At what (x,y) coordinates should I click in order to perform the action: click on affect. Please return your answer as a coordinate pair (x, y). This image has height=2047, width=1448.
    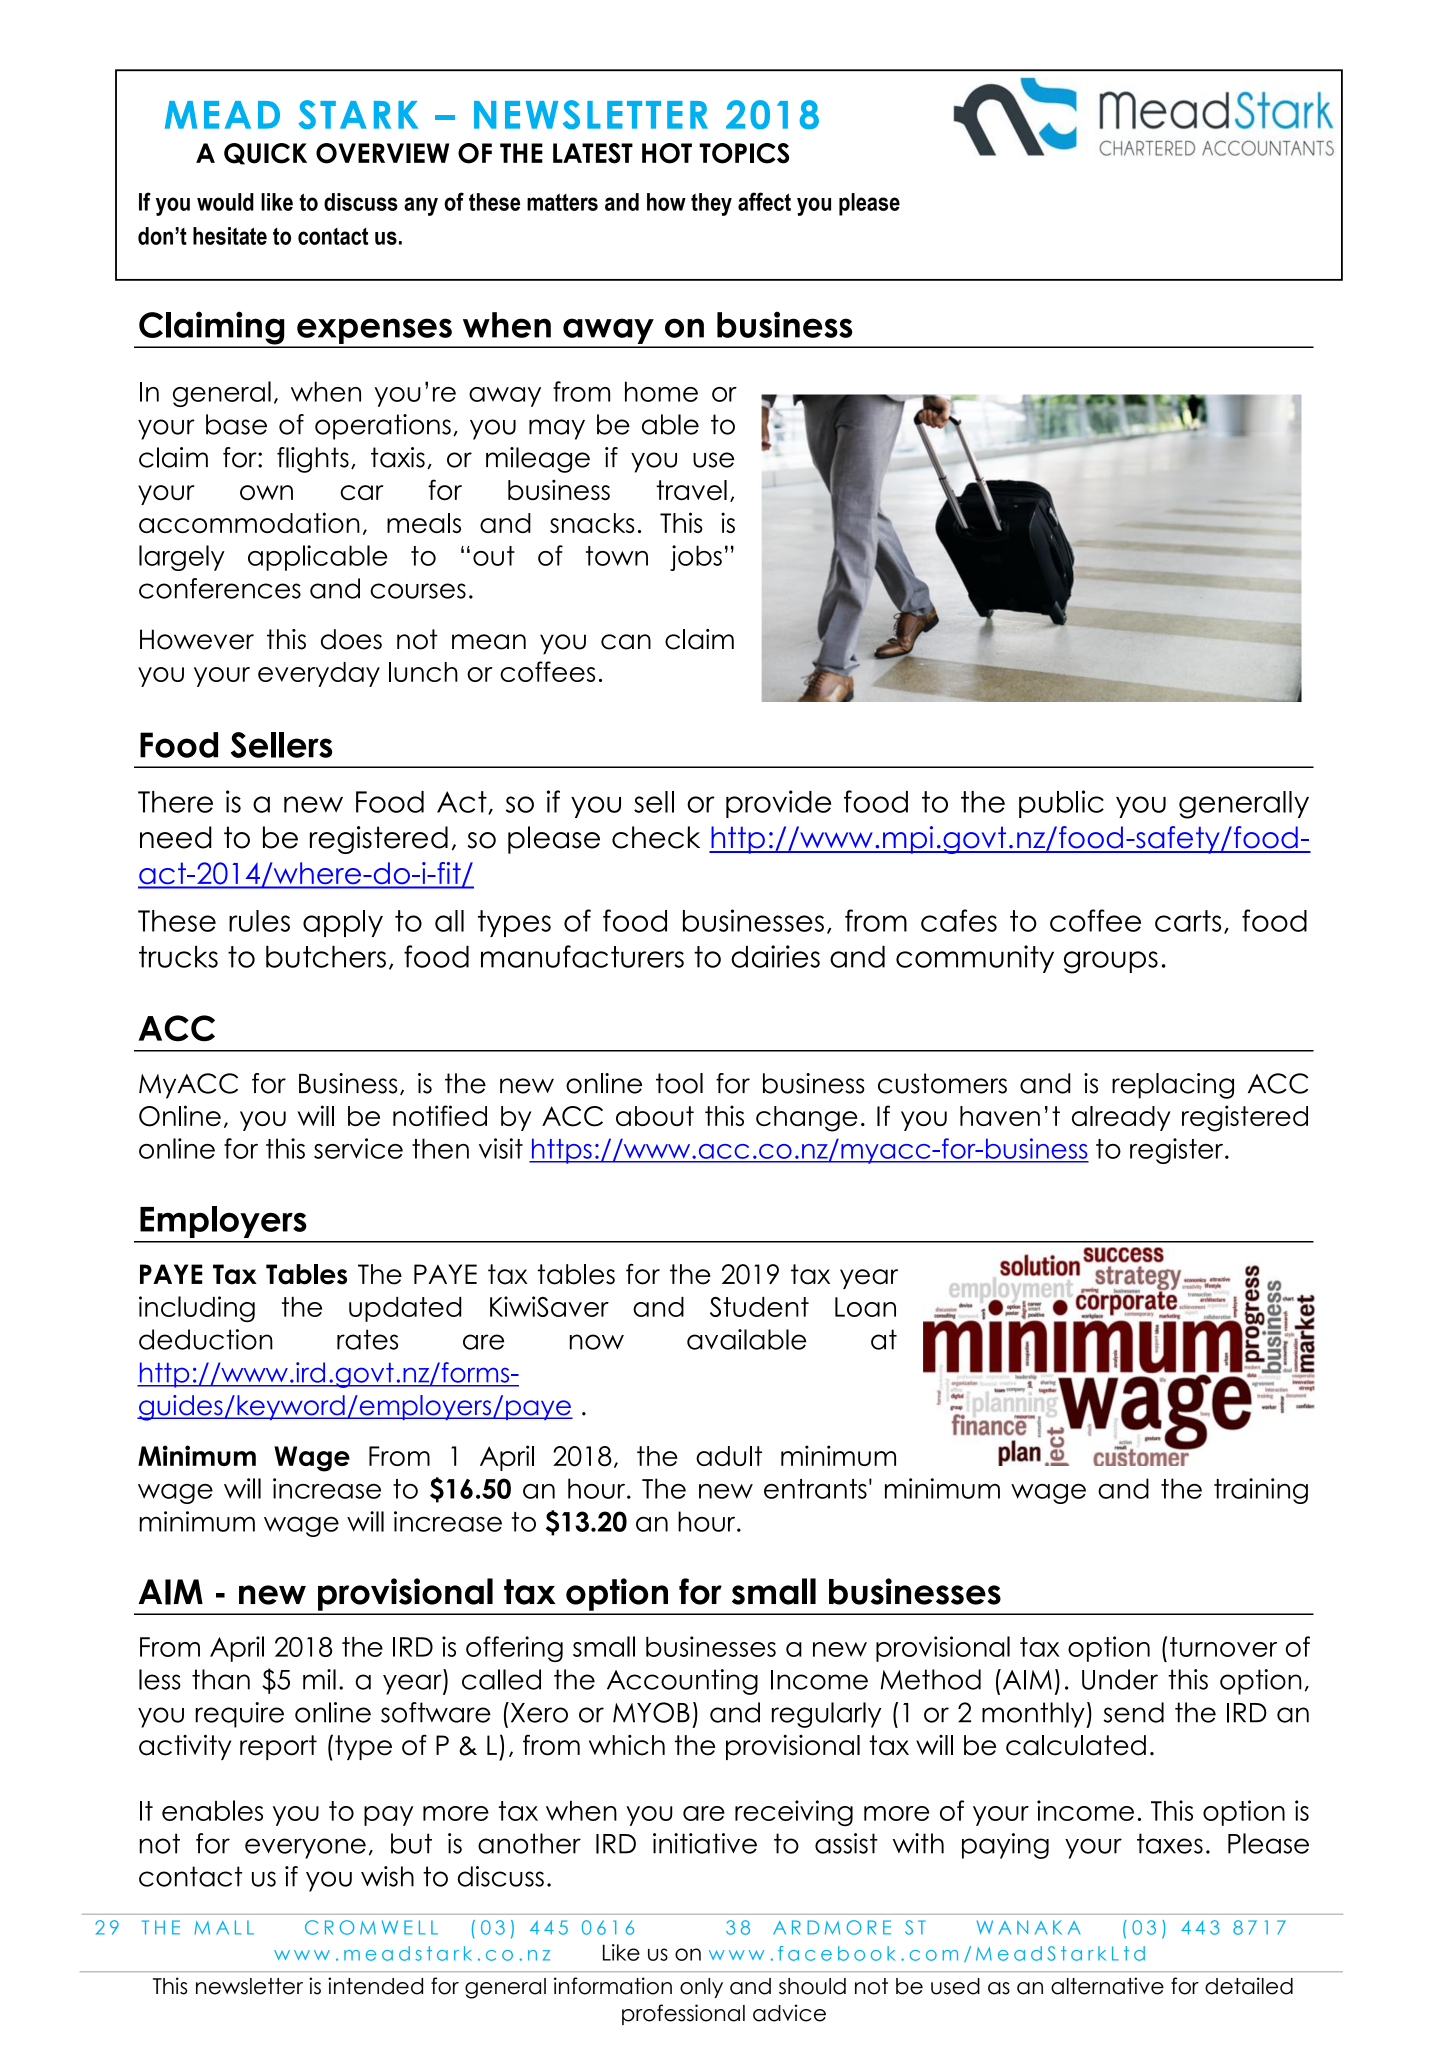
    Looking at the image, I should click on (764, 201).
